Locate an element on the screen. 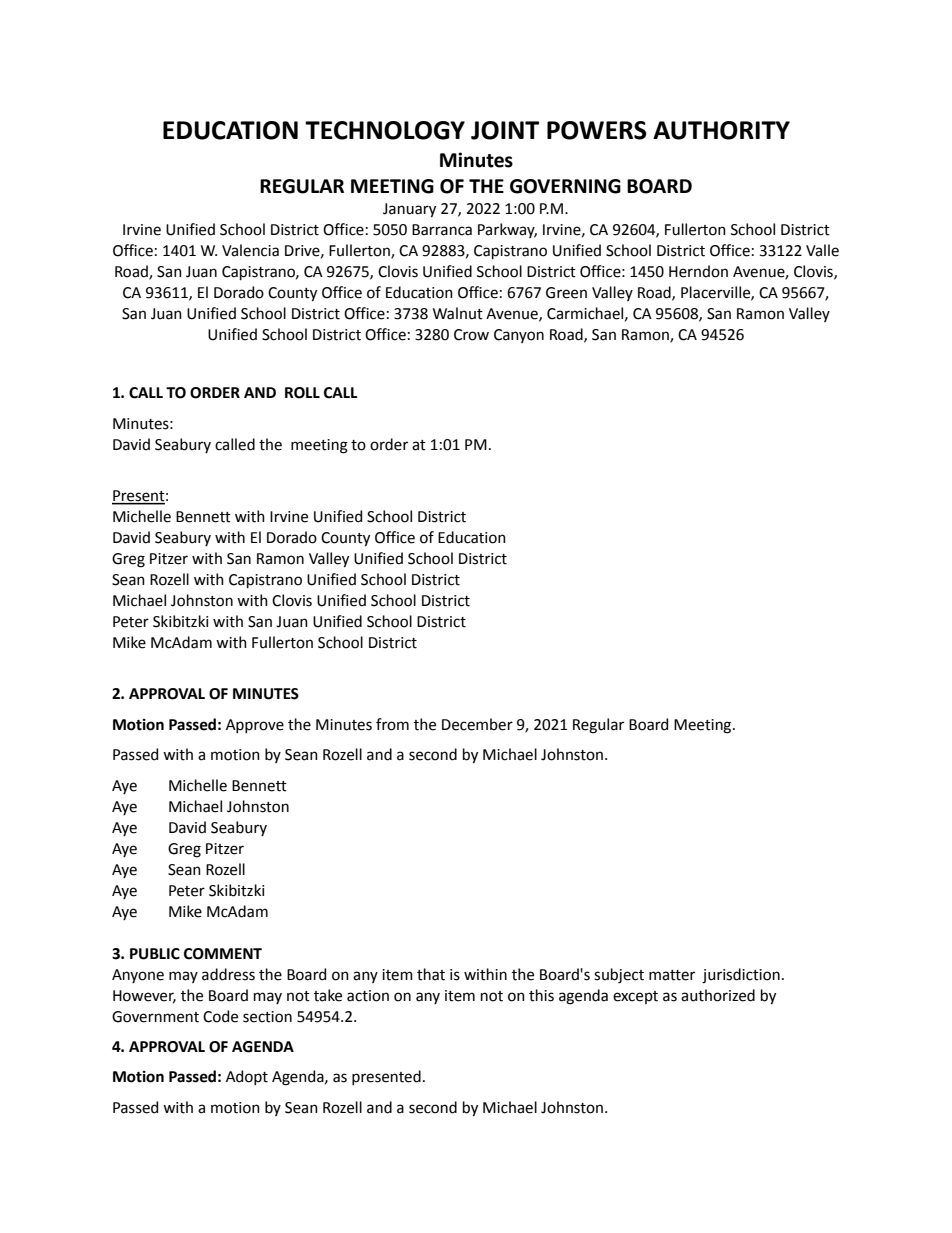 Image resolution: width=952 pixels, height=1233 pixels. that is located at coordinates (431, 974).
